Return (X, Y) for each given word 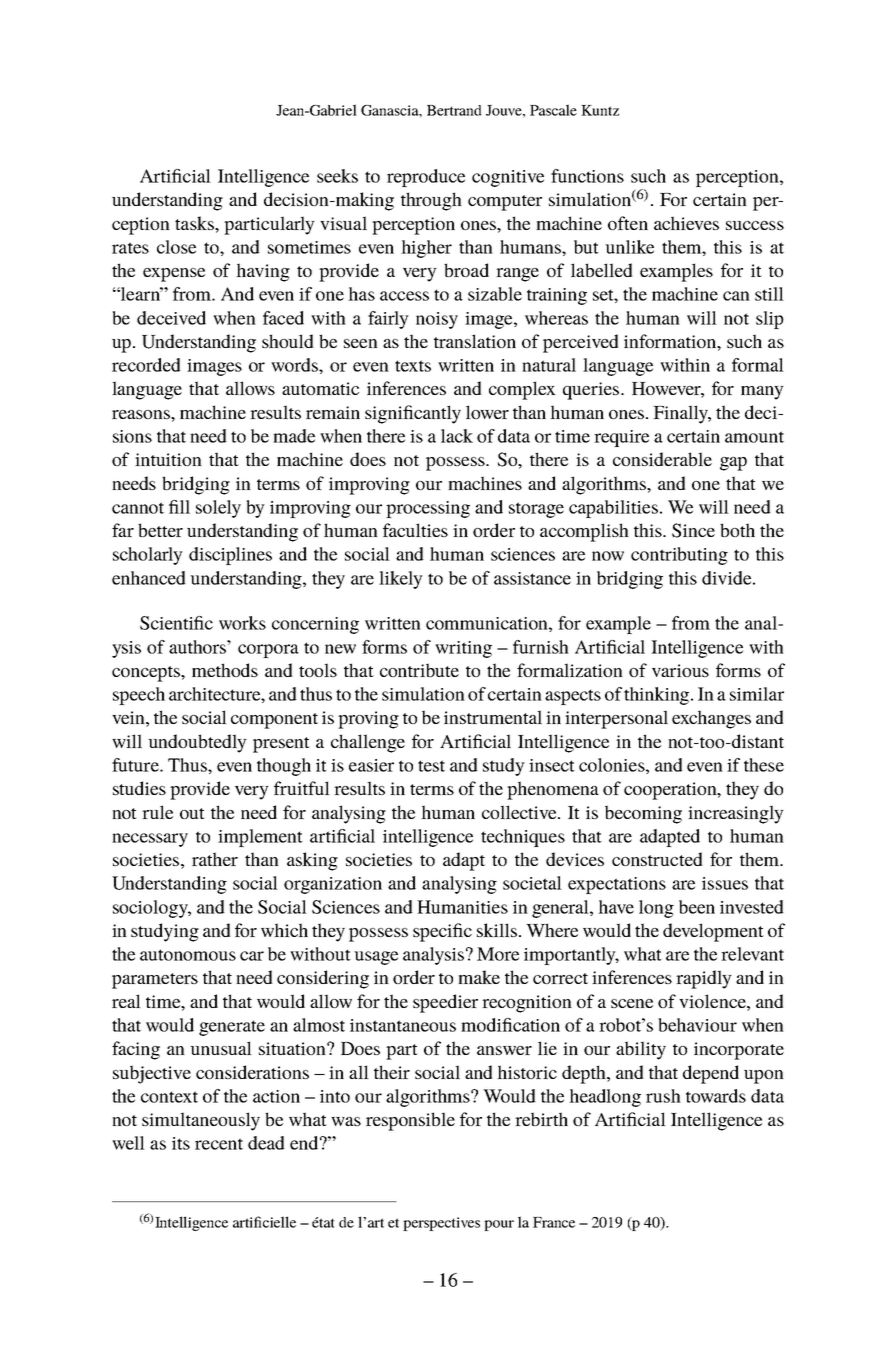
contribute (419, 670)
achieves (686, 223)
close (176, 247)
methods (225, 670)
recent (219, 1144)
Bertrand (454, 110)
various (680, 670)
